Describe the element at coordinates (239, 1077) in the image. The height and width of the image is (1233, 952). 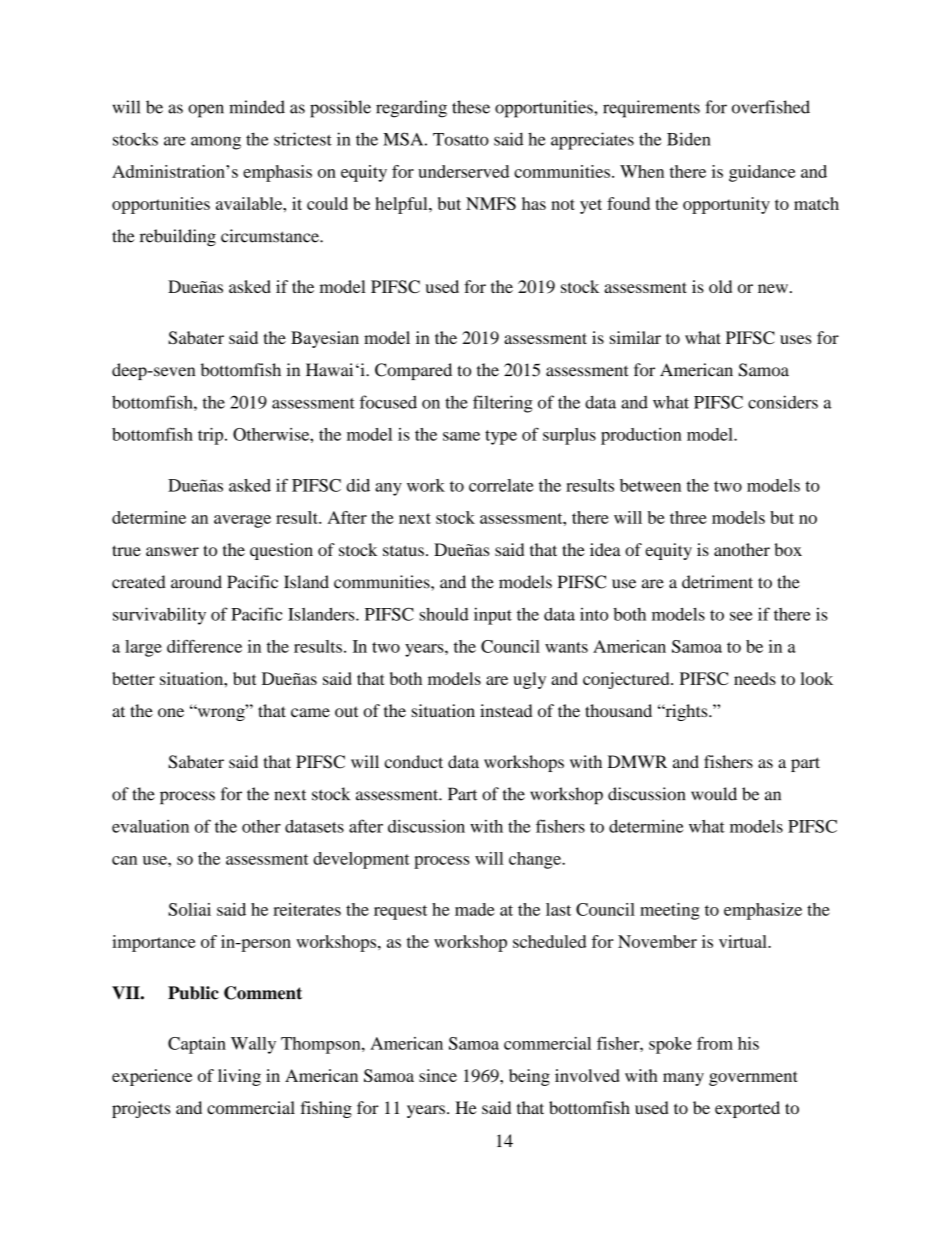
I see `living` at that location.
